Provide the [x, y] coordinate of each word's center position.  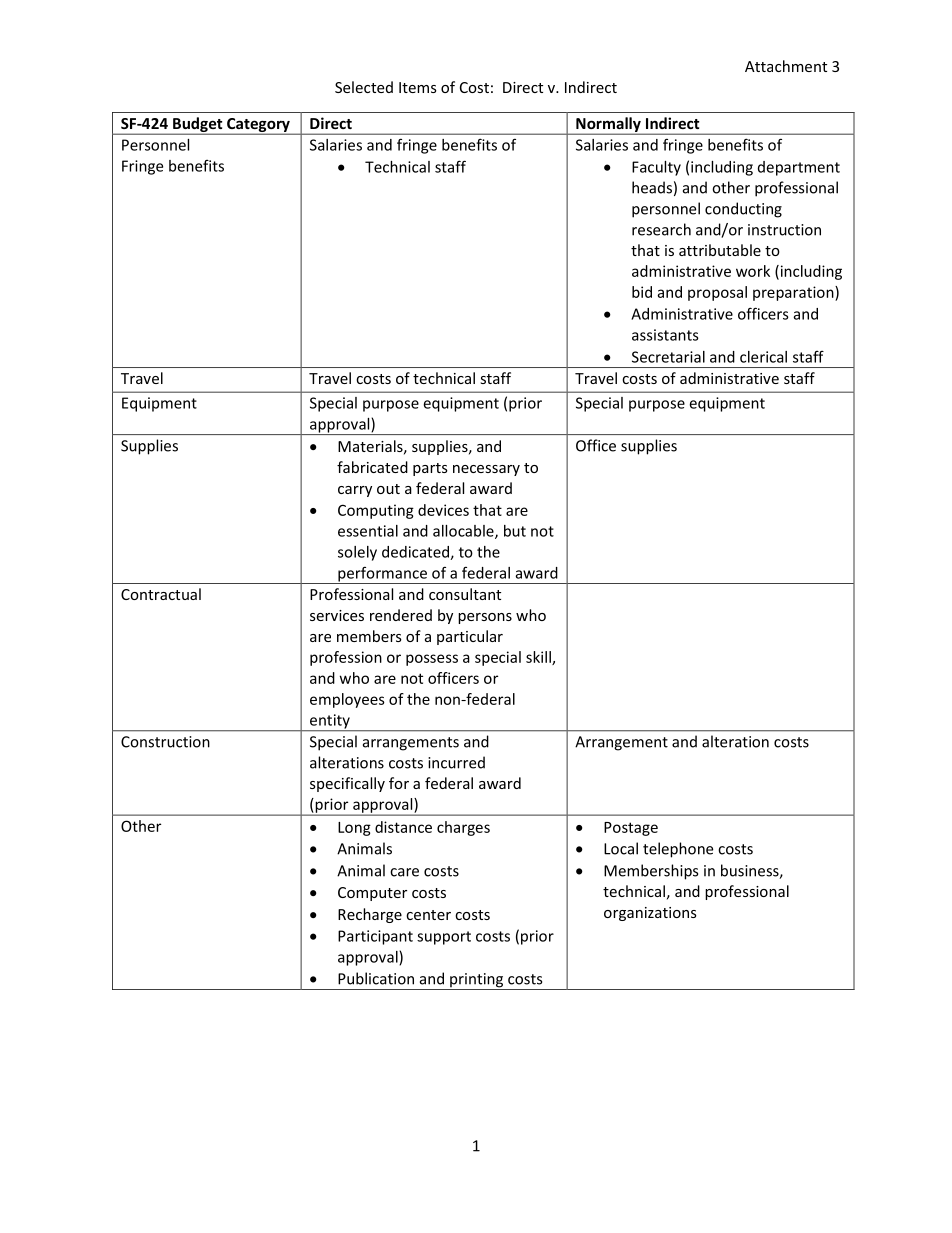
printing [477, 981]
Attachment [786, 66]
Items [418, 87]
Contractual [161, 594]
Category [258, 126]
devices [443, 510]
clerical [763, 357]
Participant [375, 937]
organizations [650, 914]
